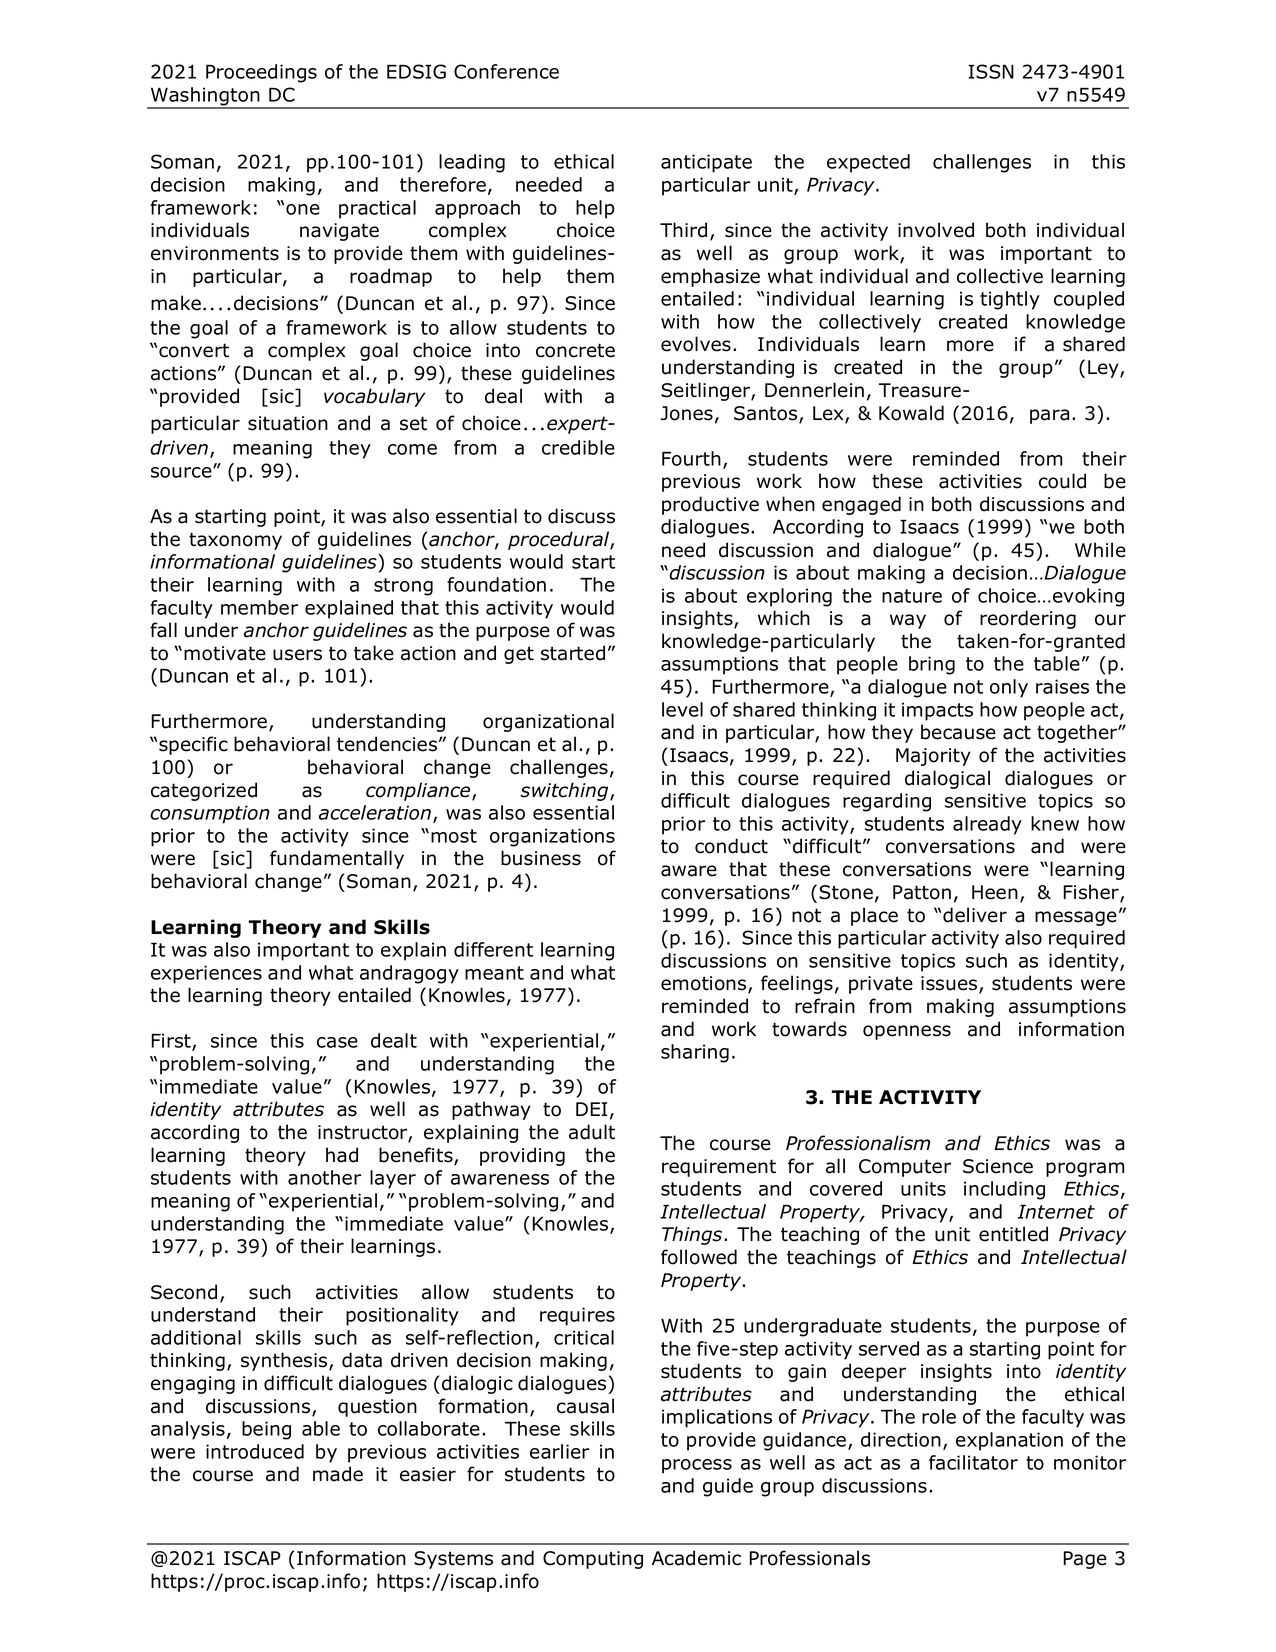 The height and width of the page is (1652, 1276). I want to click on switching, so click(565, 791).
